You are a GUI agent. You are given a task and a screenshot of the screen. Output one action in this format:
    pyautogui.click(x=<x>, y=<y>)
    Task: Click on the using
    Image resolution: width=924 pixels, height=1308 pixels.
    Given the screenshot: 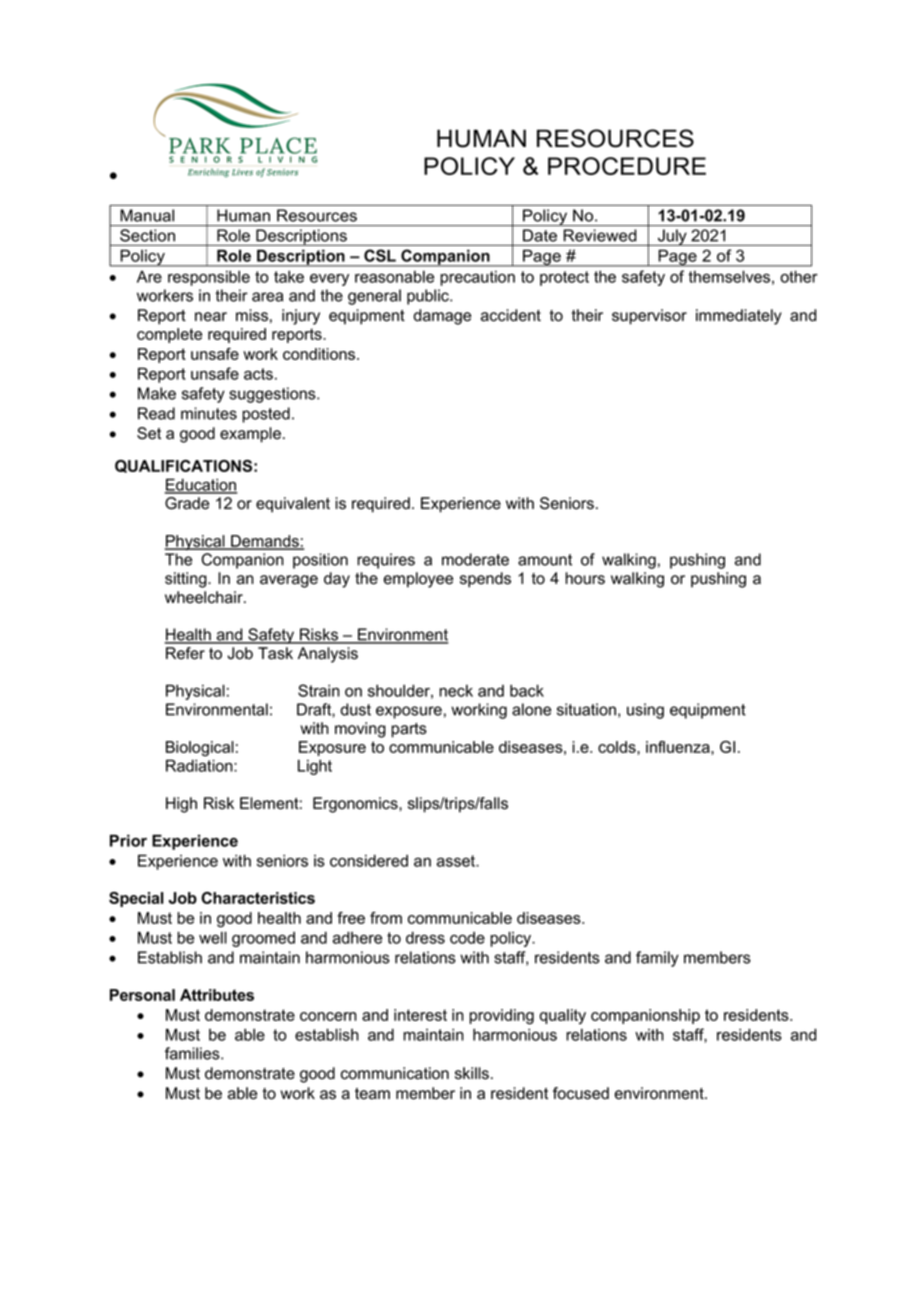 What is the action you would take?
    pyautogui.click(x=645, y=711)
